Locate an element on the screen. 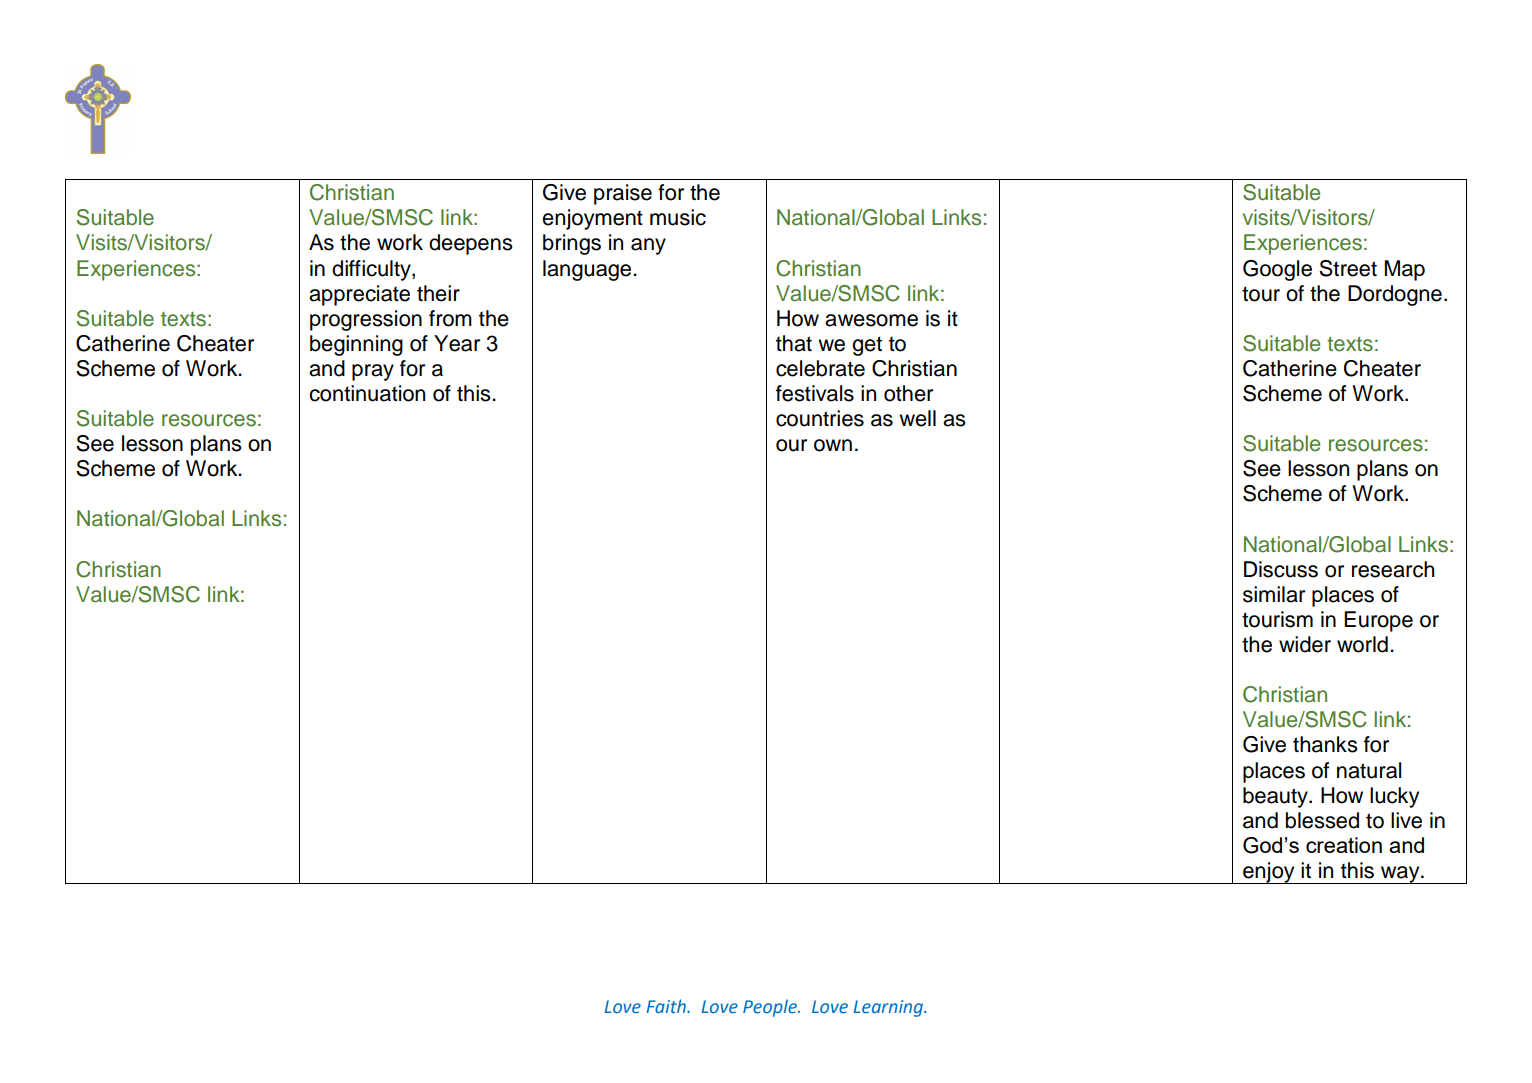  deepens is located at coordinates (471, 244).
